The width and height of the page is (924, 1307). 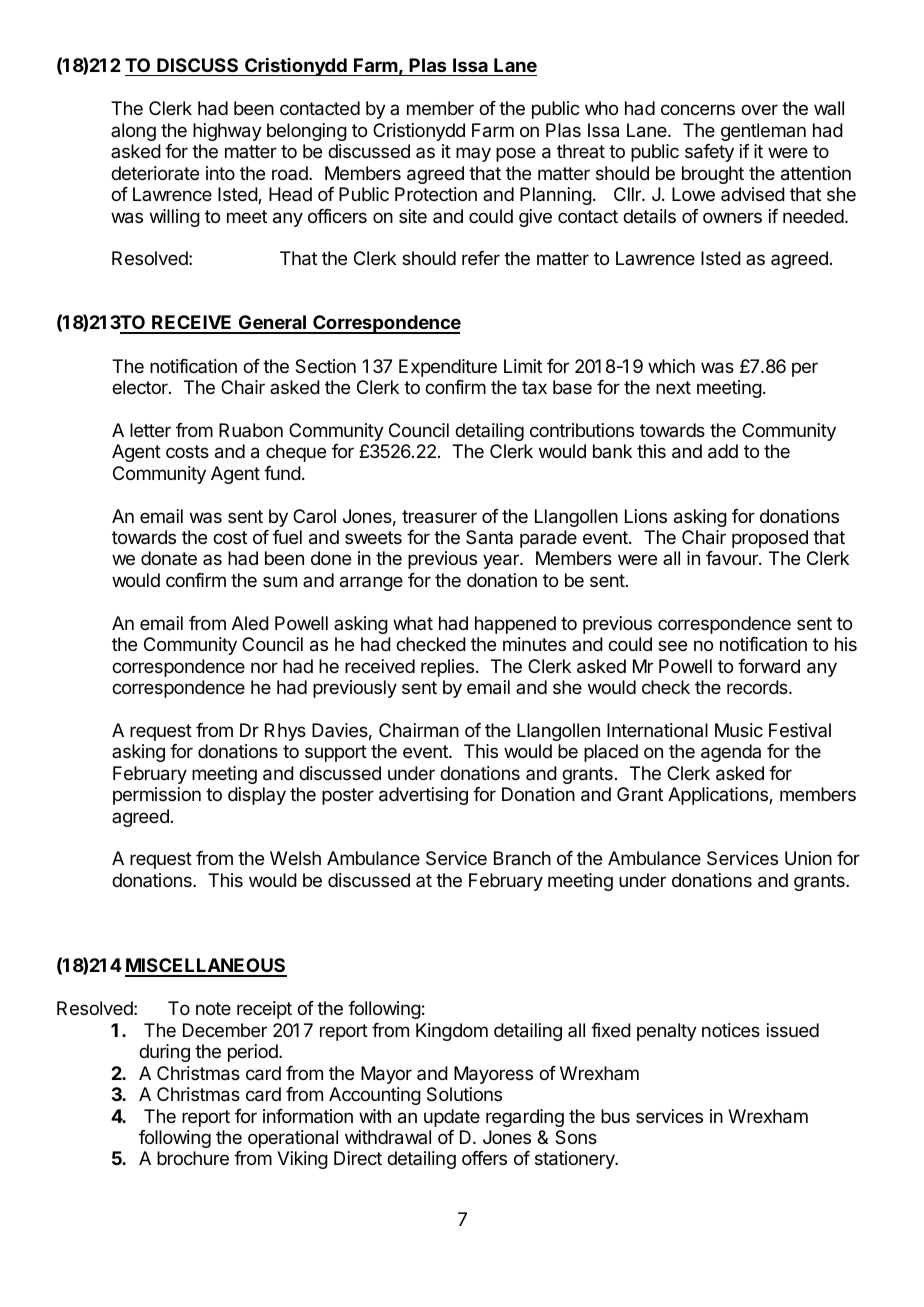 What do you see at coordinates (515, 625) in the page?
I see `happened` at bounding box center [515, 625].
